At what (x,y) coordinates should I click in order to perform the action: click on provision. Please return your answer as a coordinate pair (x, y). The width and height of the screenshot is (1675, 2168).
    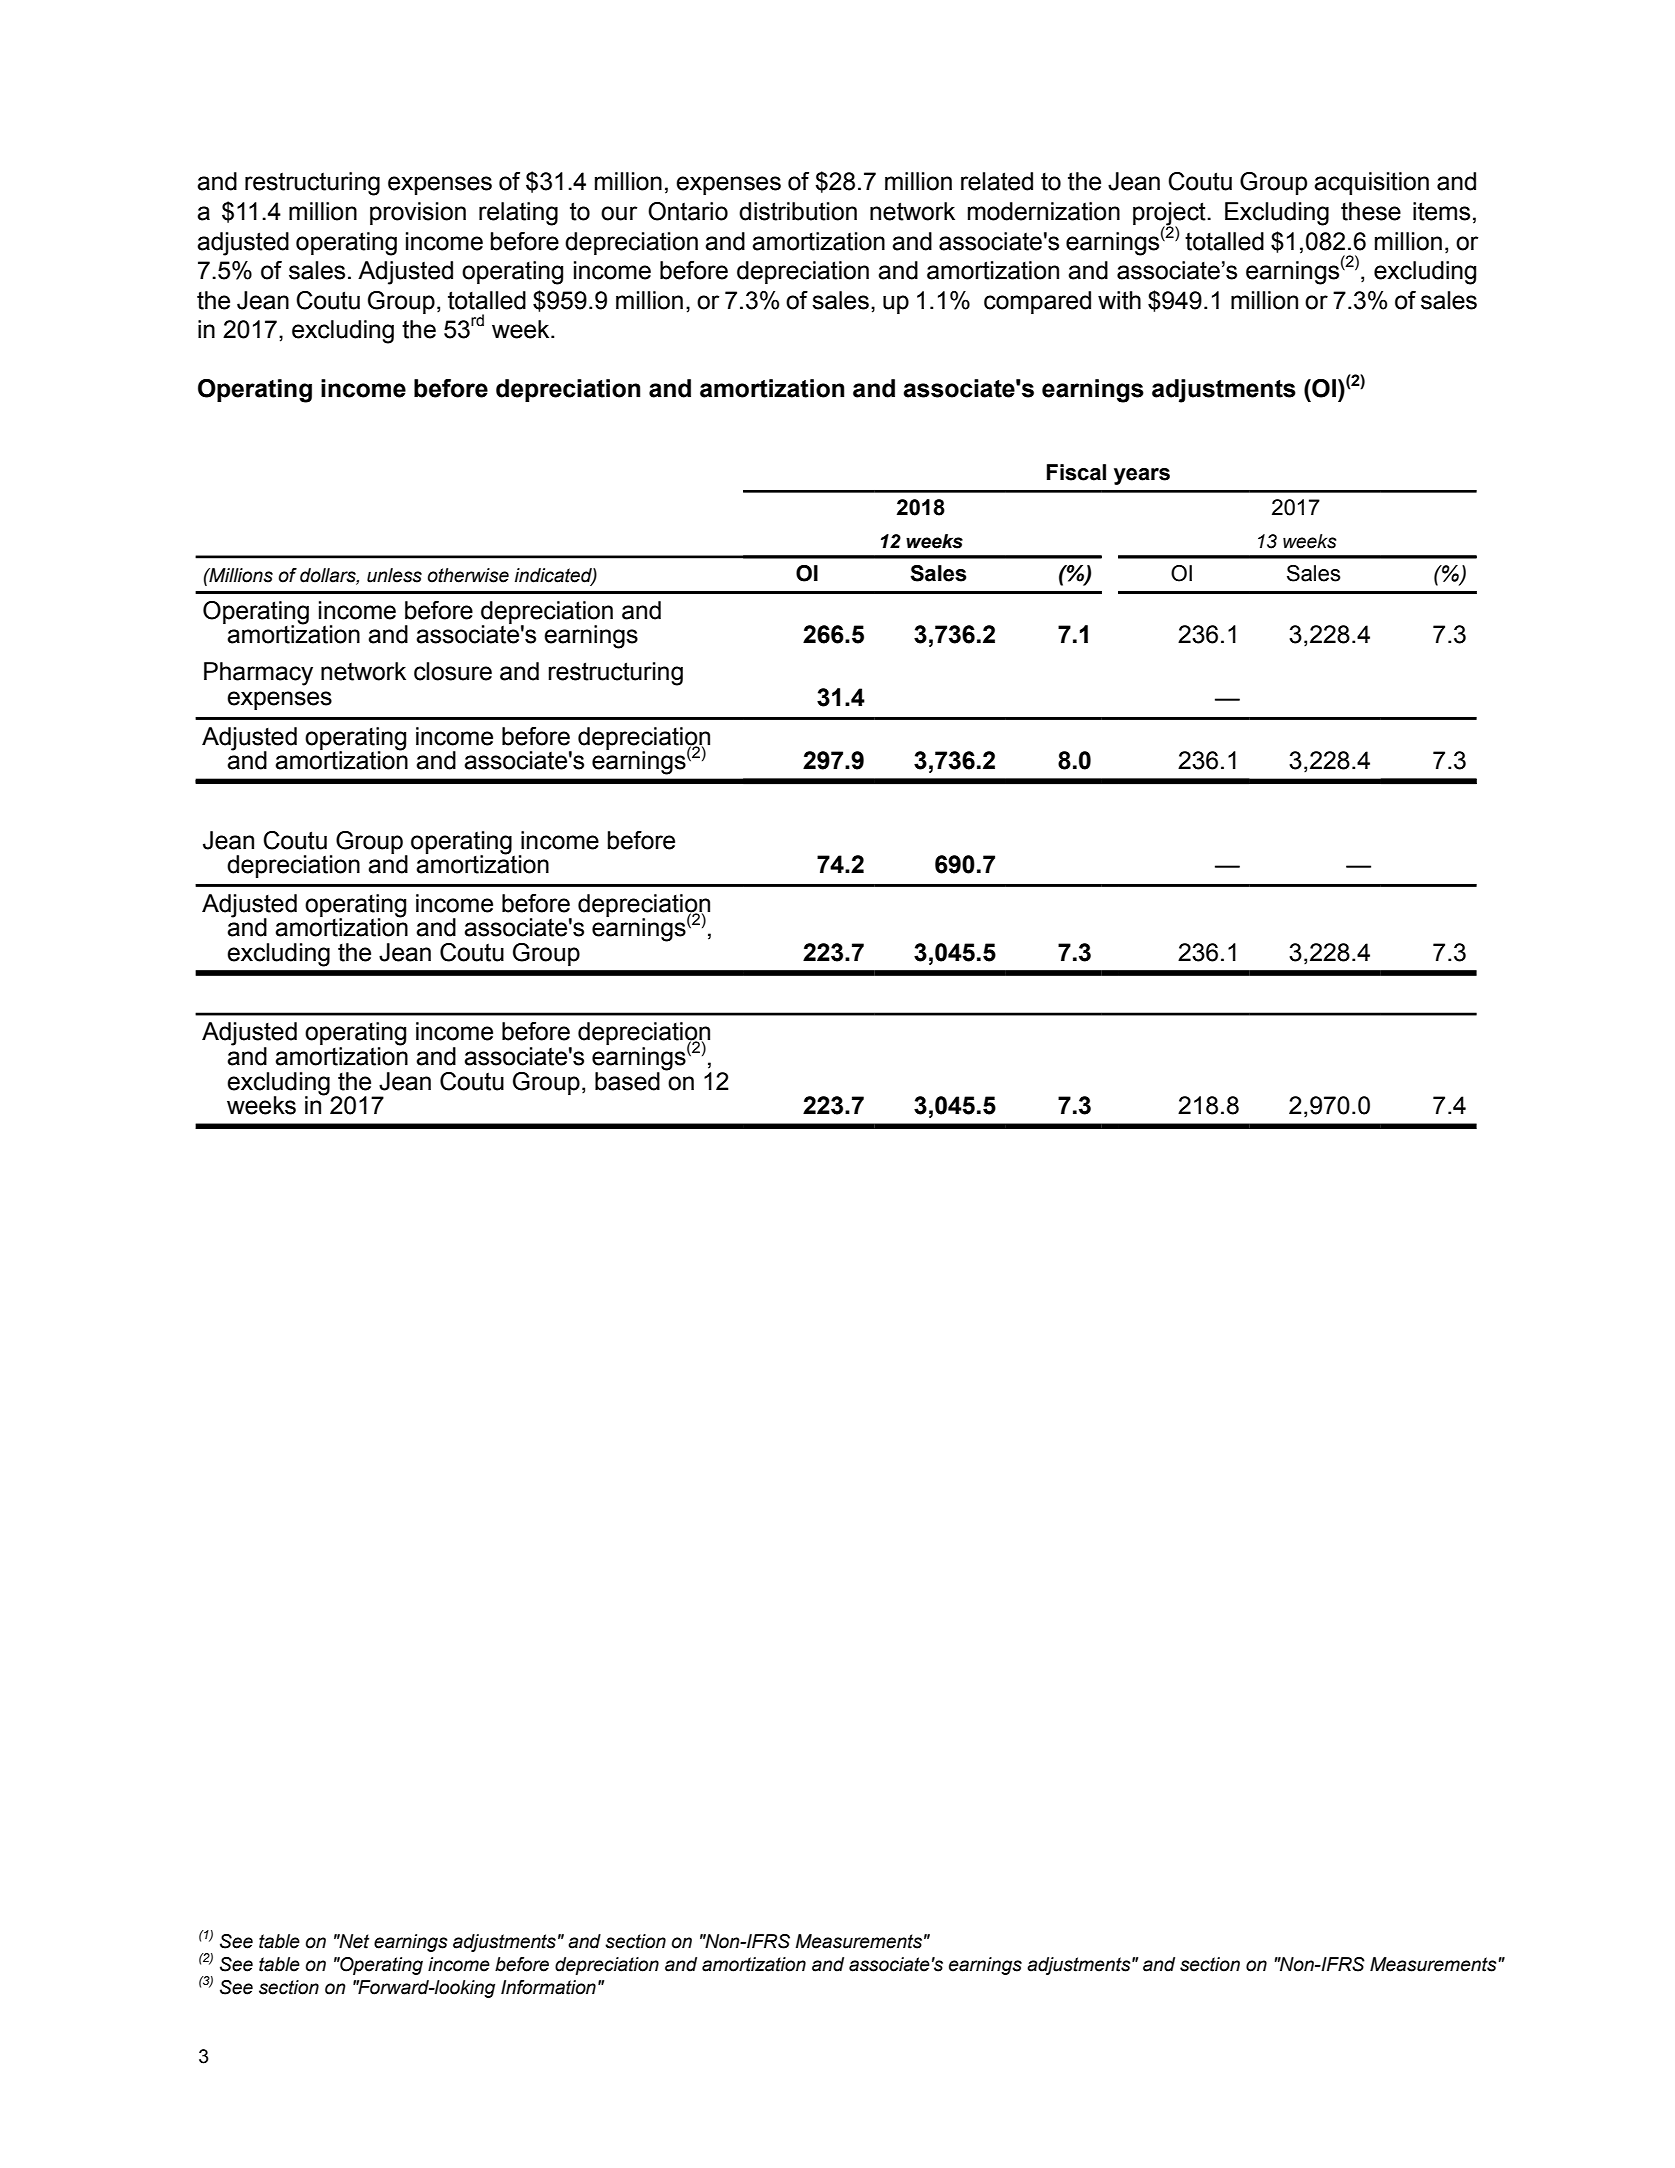
    Looking at the image, I should click on (418, 213).
